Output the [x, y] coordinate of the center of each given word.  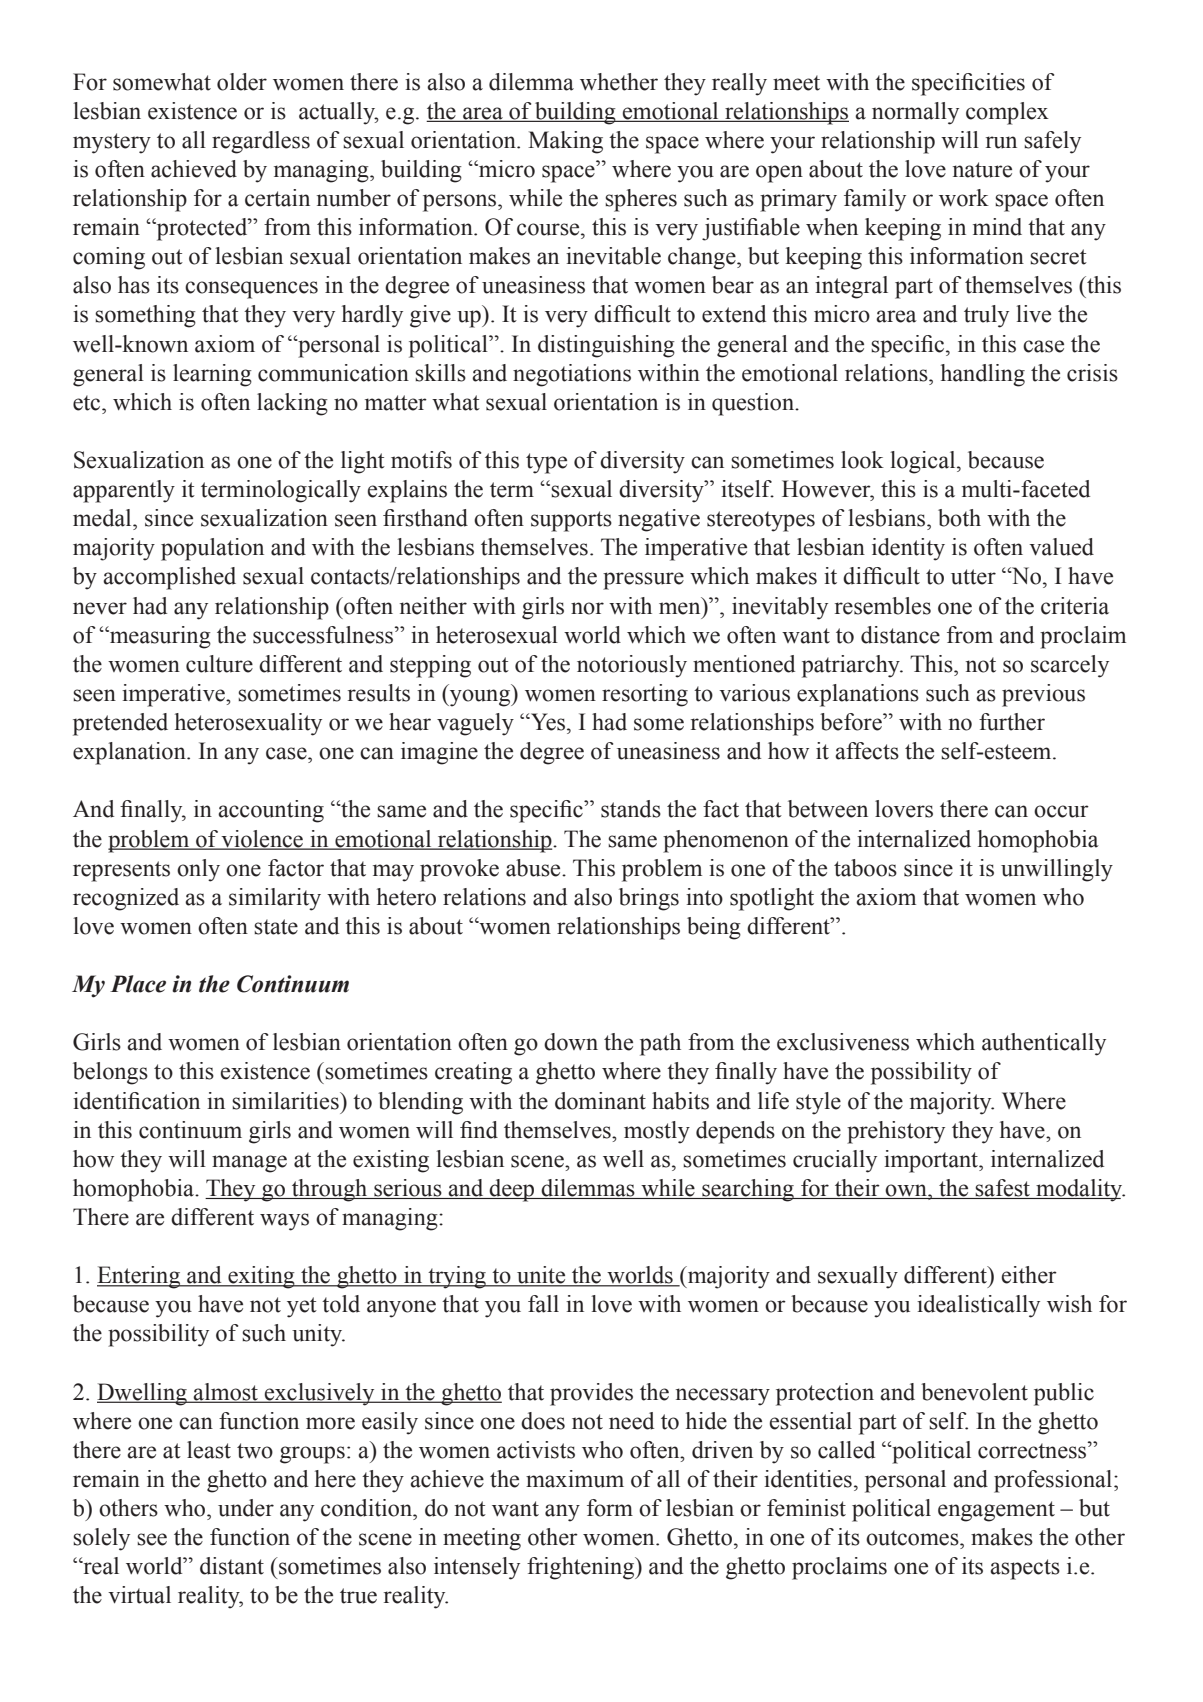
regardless [261, 142]
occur [1061, 811]
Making [565, 142]
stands [631, 809]
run [1001, 142]
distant [232, 1566]
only [198, 870]
